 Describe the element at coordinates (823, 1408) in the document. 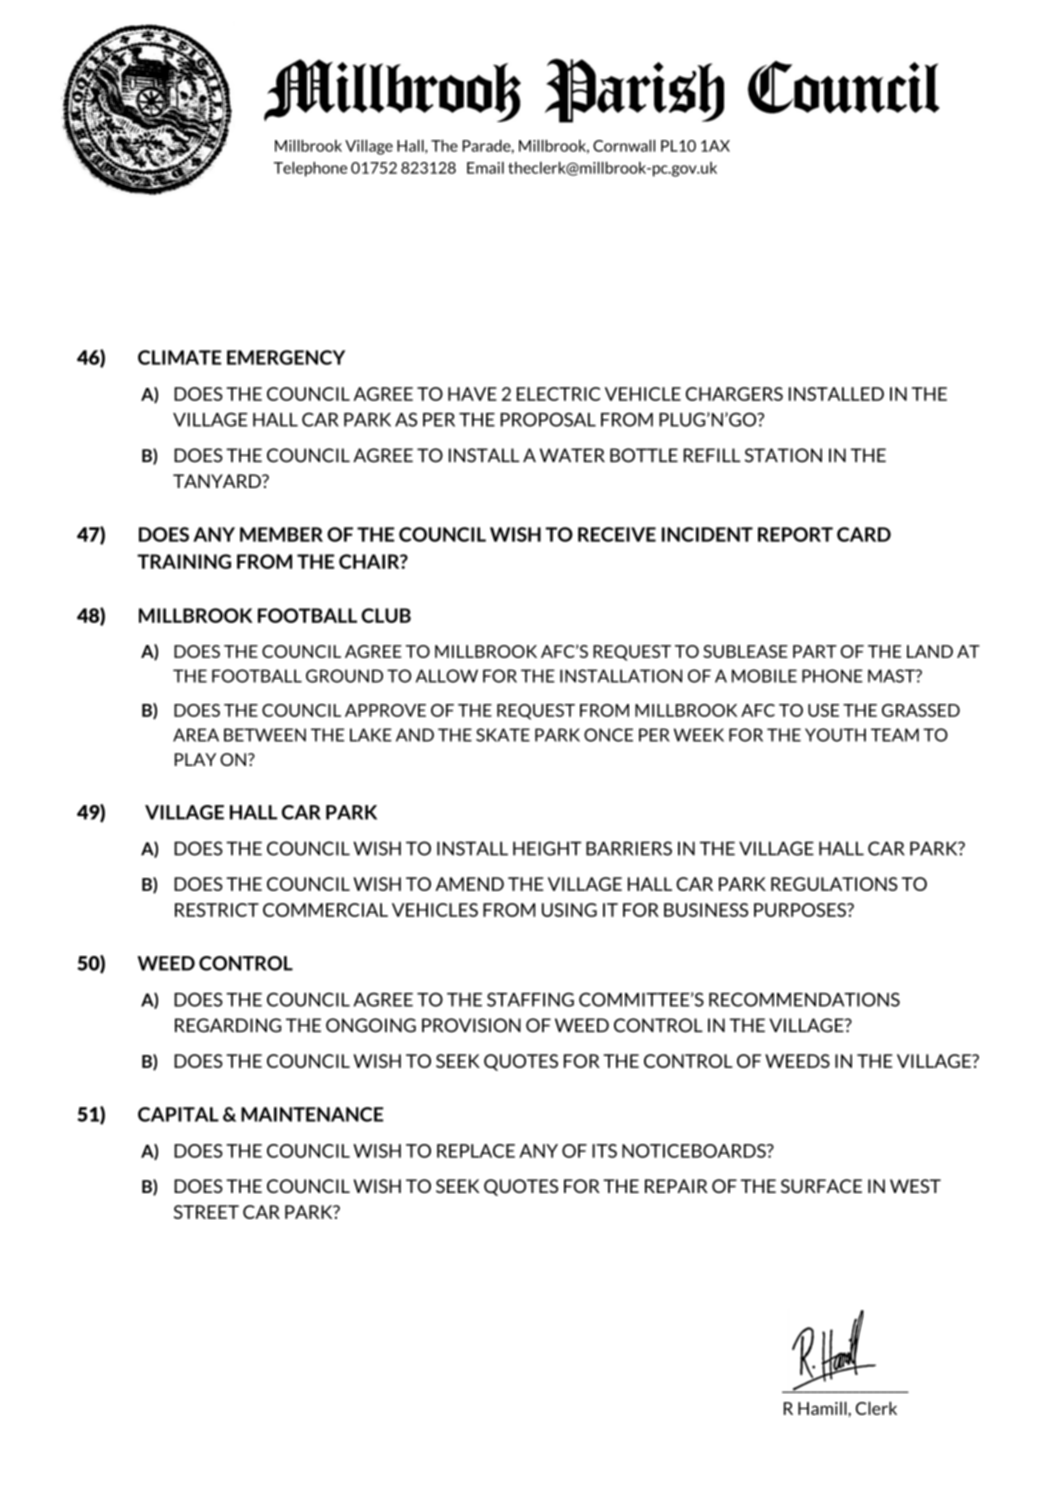

I see `Hamill` at that location.
